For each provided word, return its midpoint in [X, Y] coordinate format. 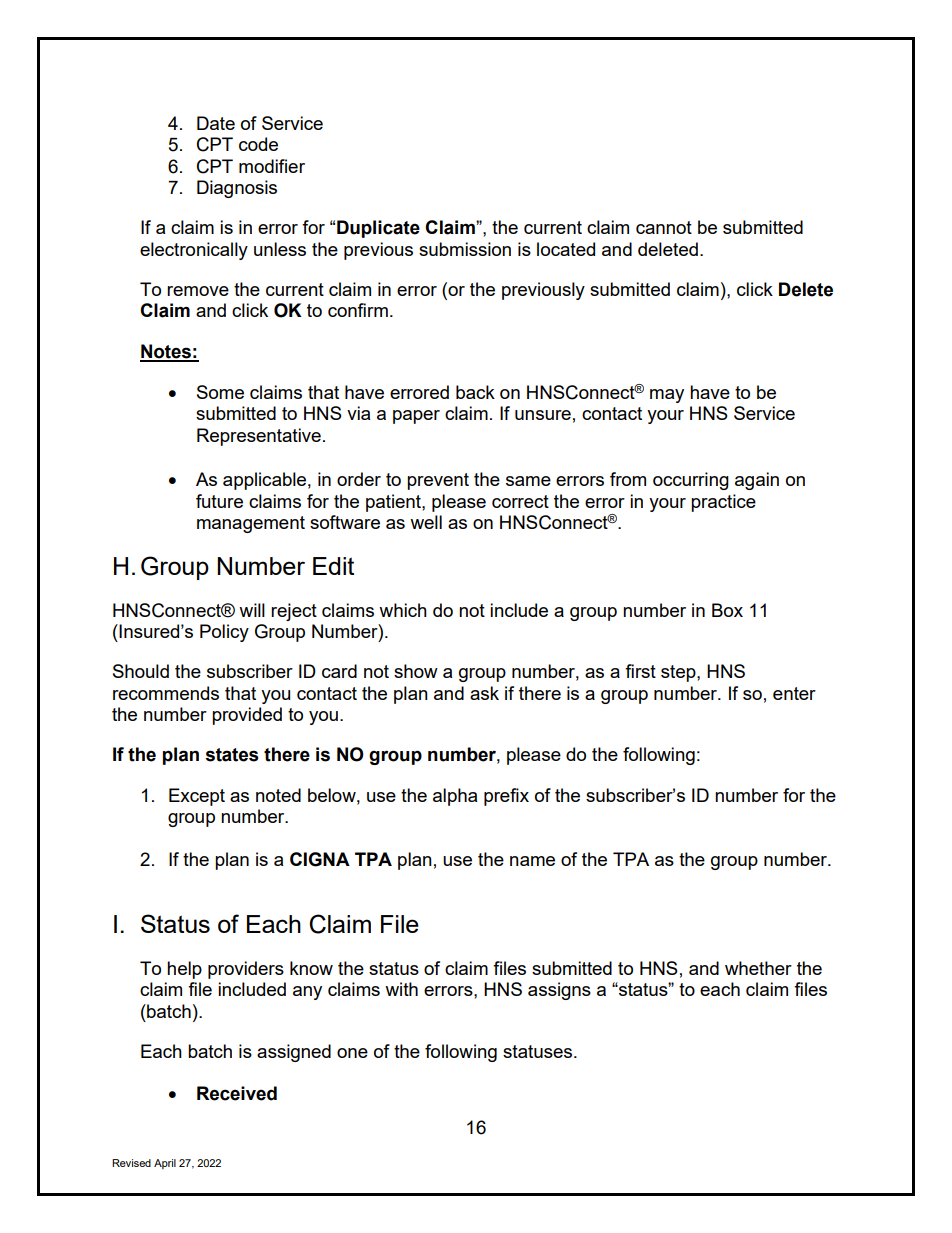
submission [465, 249]
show [416, 671]
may [667, 396]
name [532, 861]
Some [220, 392]
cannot [664, 227]
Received [237, 1093]
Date [216, 123]
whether [758, 968]
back [475, 392]
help [184, 970]
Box [727, 610]
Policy [224, 633]
